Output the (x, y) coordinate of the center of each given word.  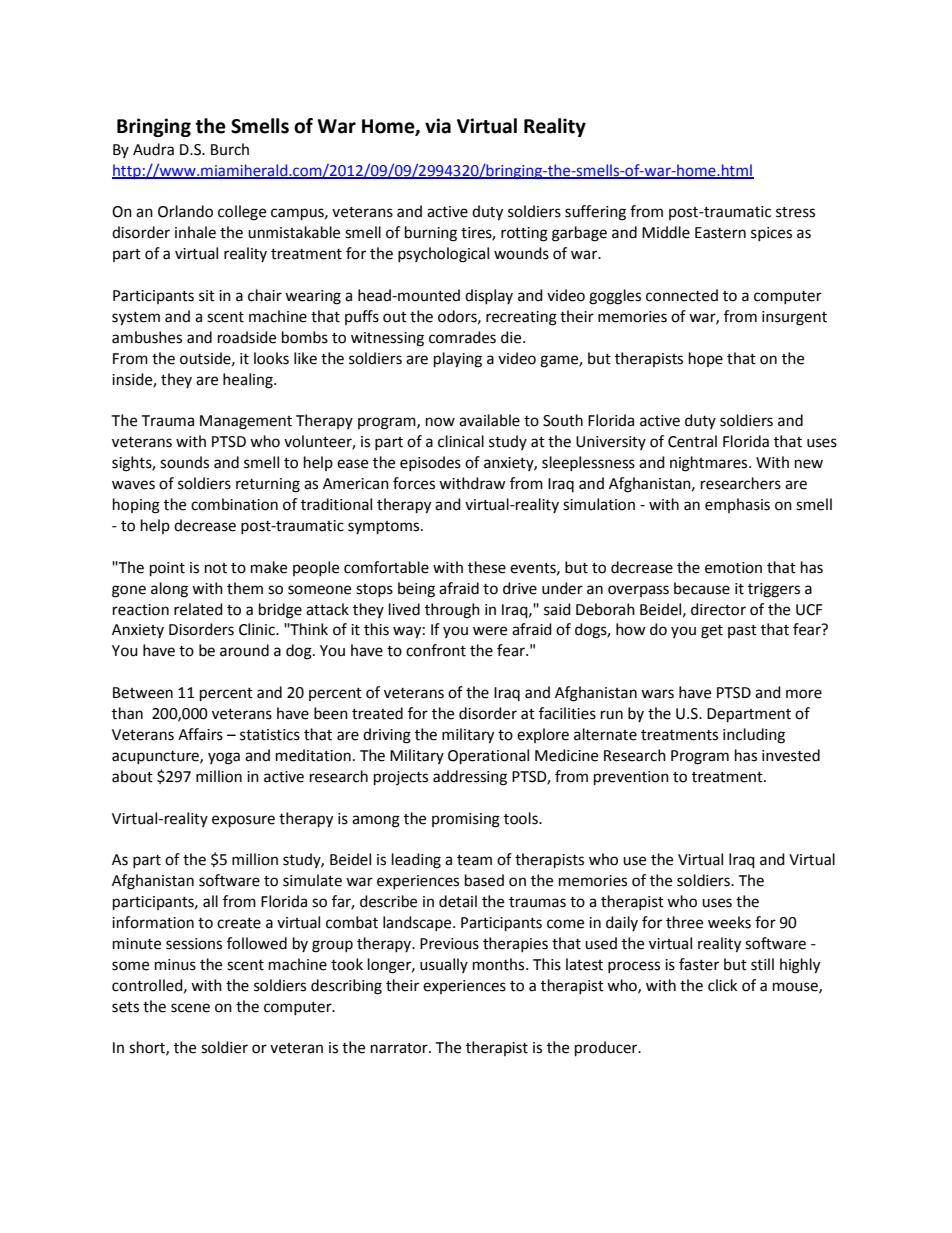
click (722, 985)
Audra (153, 149)
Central (692, 441)
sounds (184, 462)
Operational (488, 757)
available (489, 420)
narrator (400, 1048)
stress (795, 212)
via (438, 126)
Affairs (200, 734)
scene (190, 1008)
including (754, 736)
